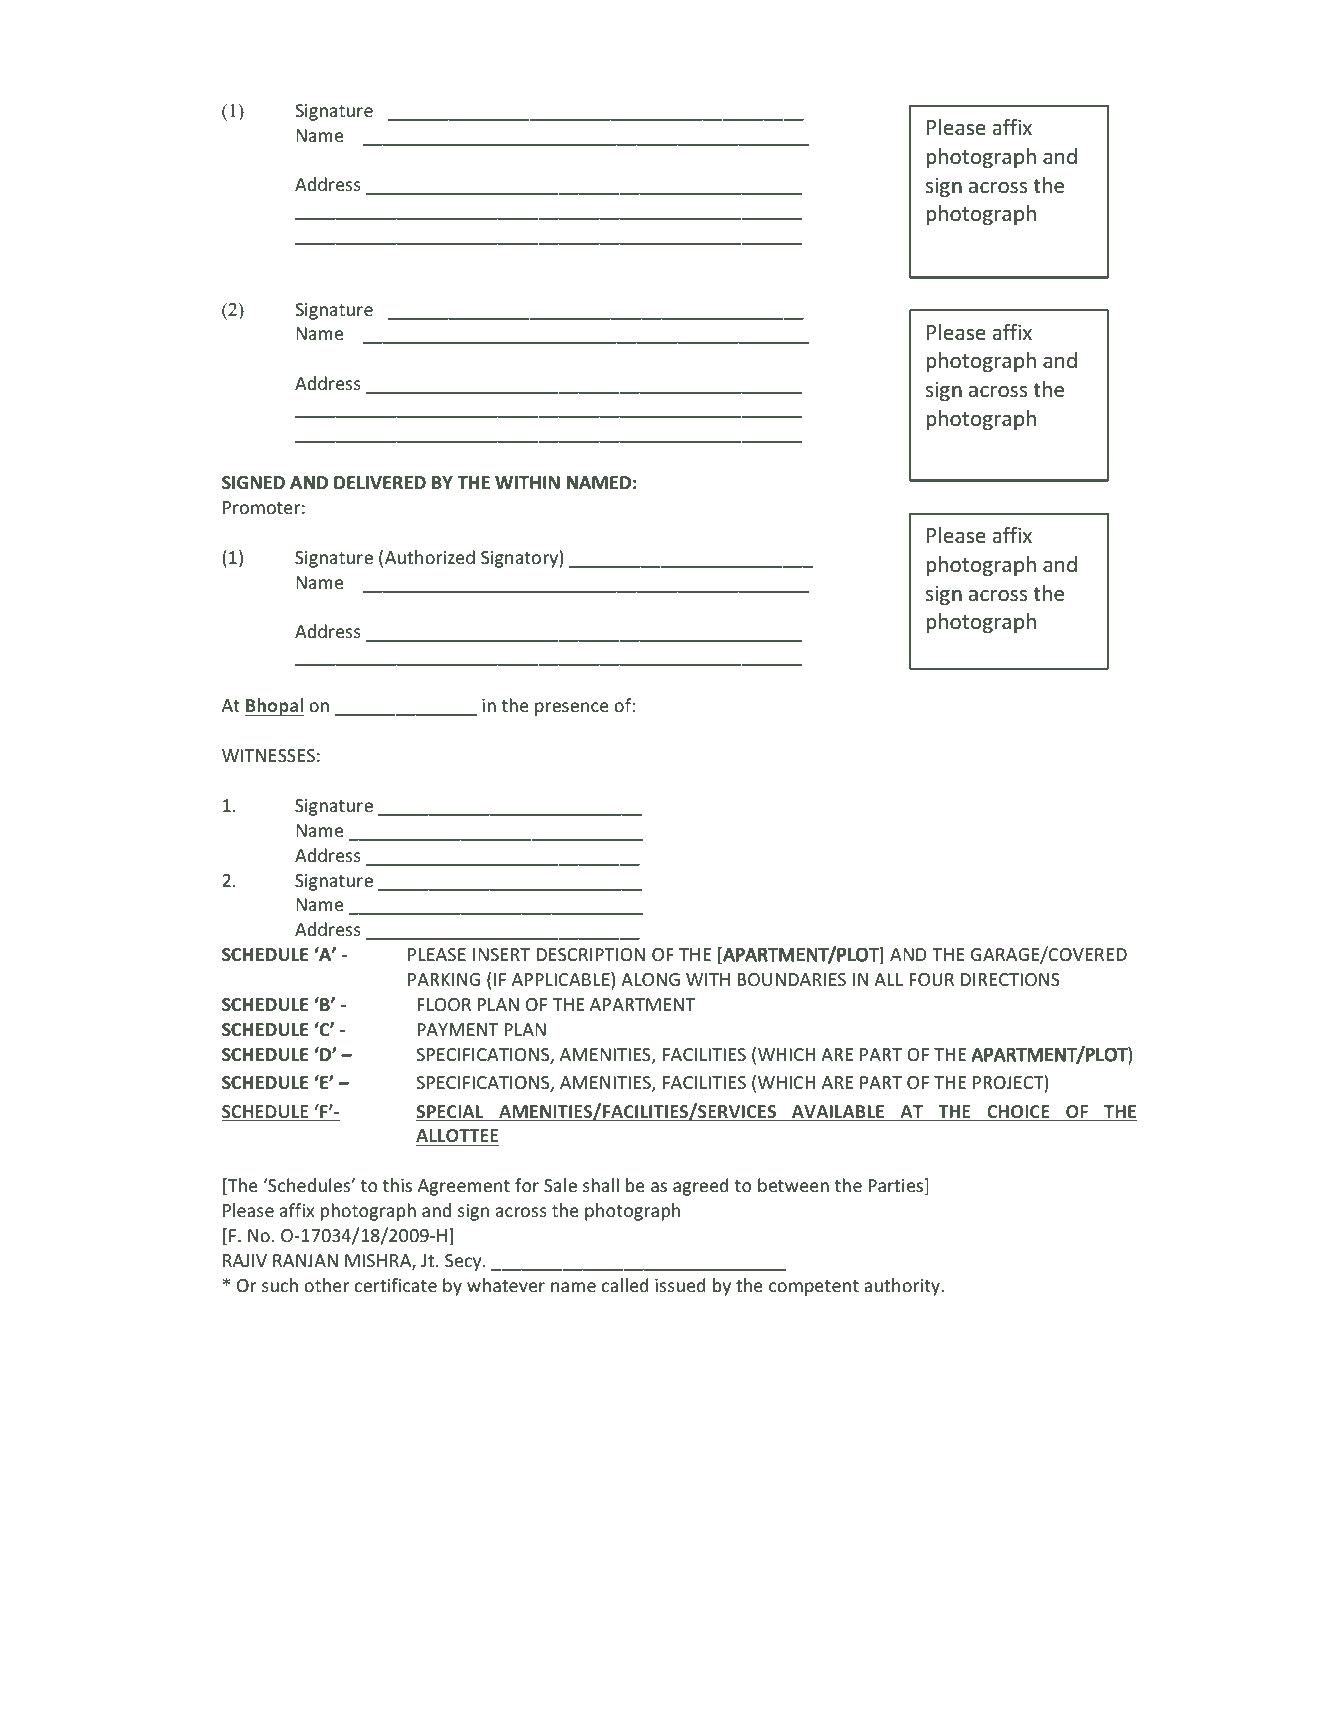 This page has height=1718, width=1328. I want to click on ALONG, so click(650, 979).
